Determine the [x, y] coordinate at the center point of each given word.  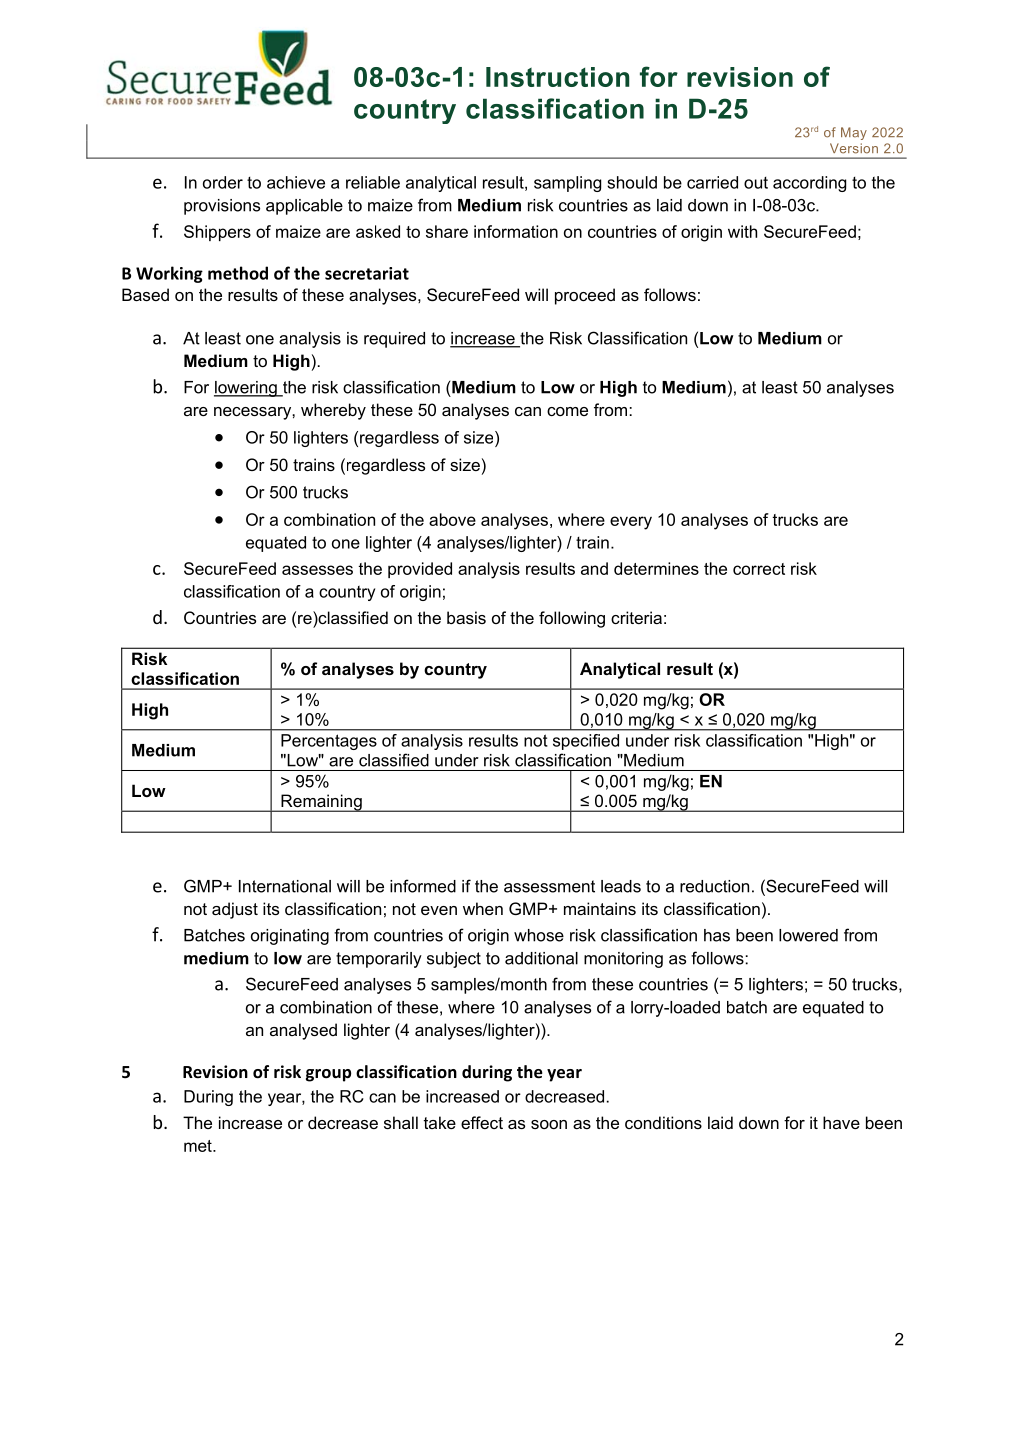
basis [466, 617]
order [223, 182]
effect [482, 1122]
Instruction [558, 77]
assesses [317, 570]
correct [759, 569]
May [854, 133]
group [328, 1075]
